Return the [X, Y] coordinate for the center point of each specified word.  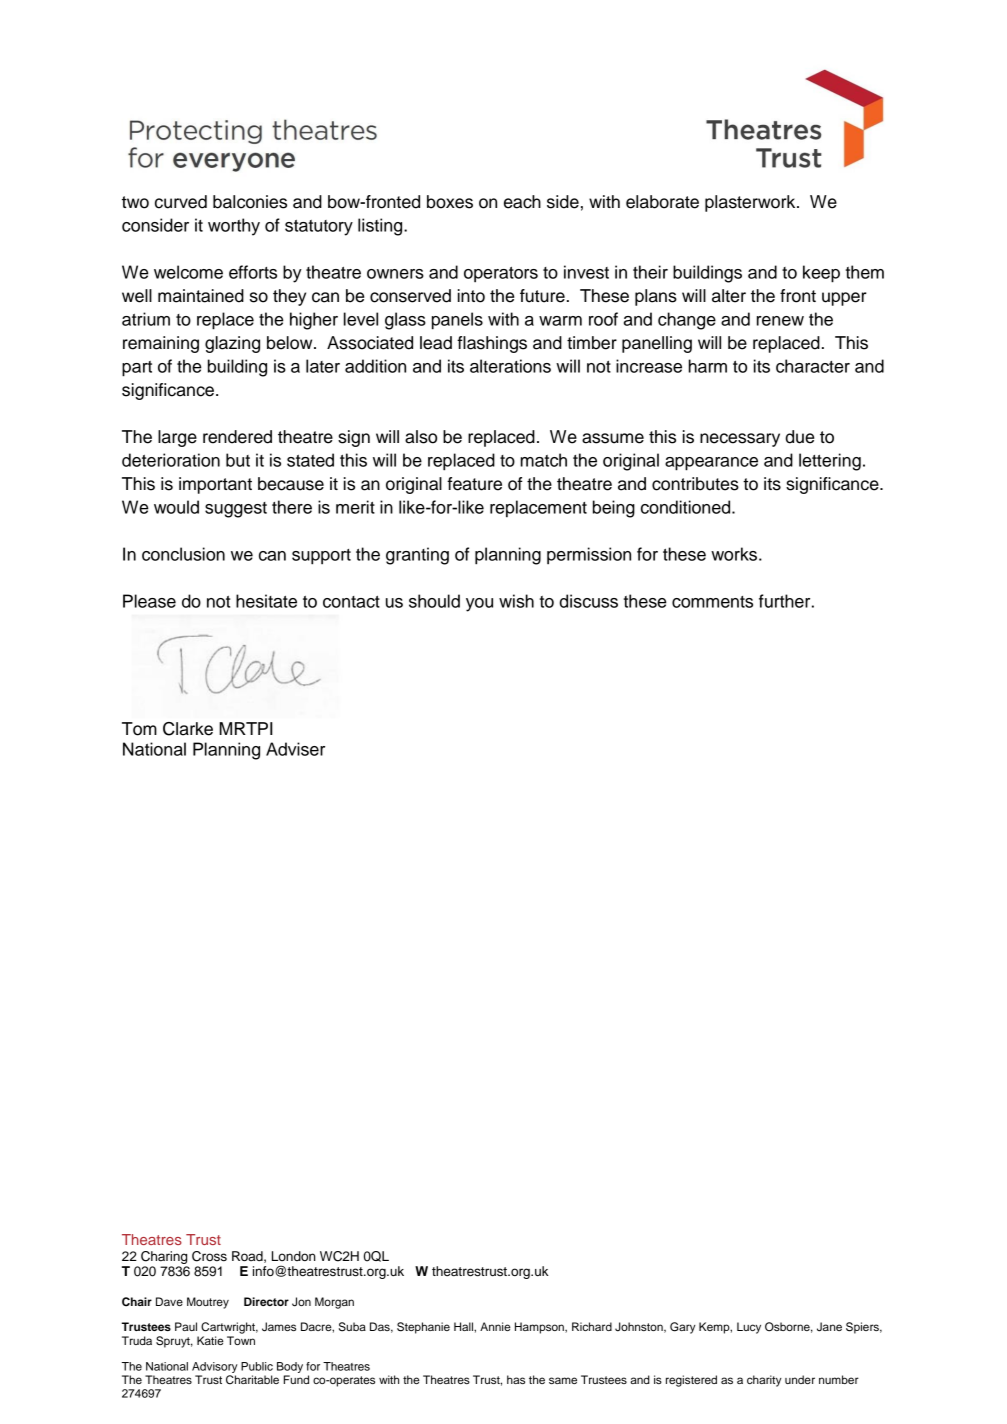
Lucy [749, 1328]
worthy [234, 227]
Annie [495, 1326]
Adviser [295, 749]
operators [501, 275]
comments [712, 602]
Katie [210, 1340]
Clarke [188, 729]
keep [821, 274]
